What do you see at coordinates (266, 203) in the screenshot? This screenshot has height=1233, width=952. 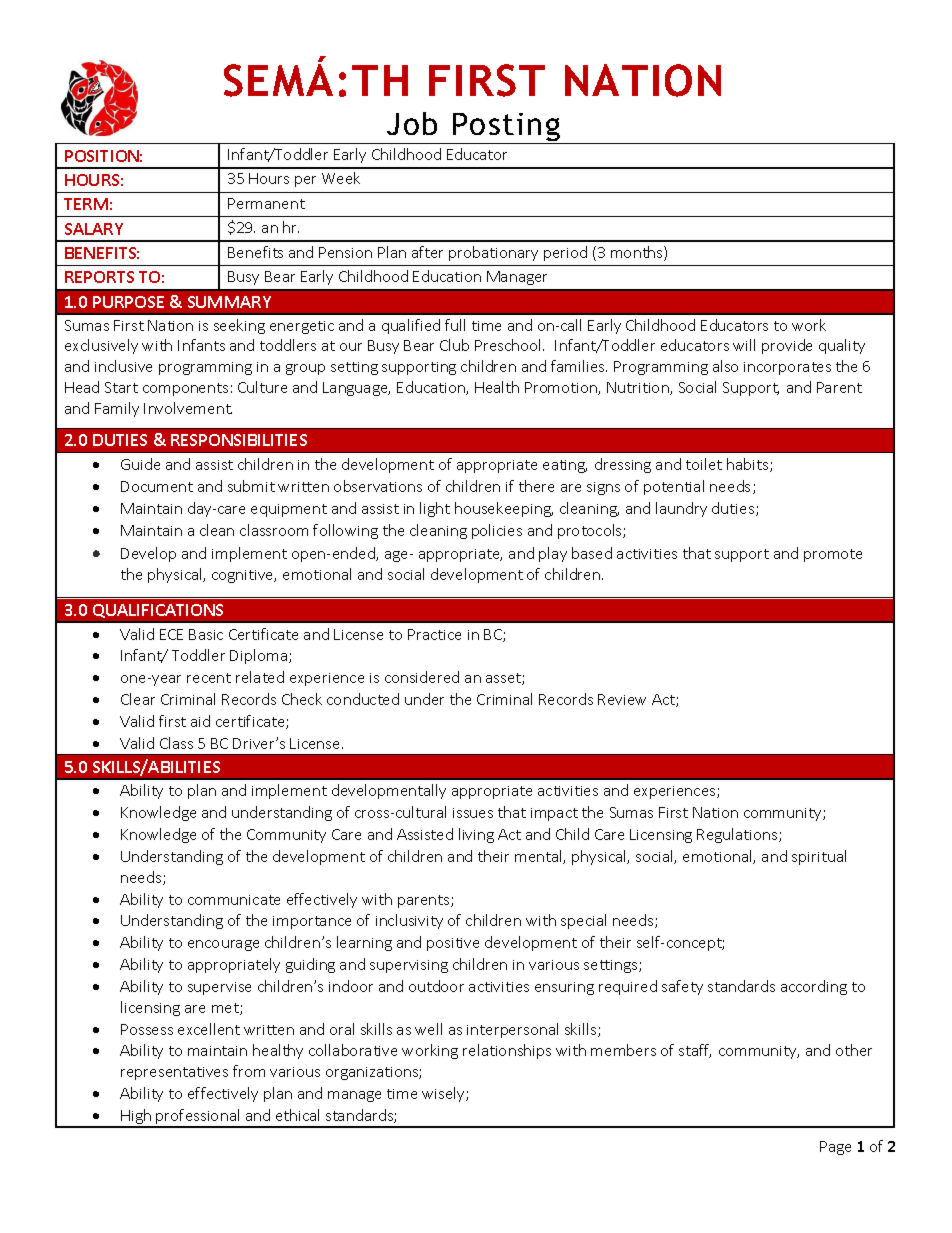 I see `Permanent` at bounding box center [266, 203].
